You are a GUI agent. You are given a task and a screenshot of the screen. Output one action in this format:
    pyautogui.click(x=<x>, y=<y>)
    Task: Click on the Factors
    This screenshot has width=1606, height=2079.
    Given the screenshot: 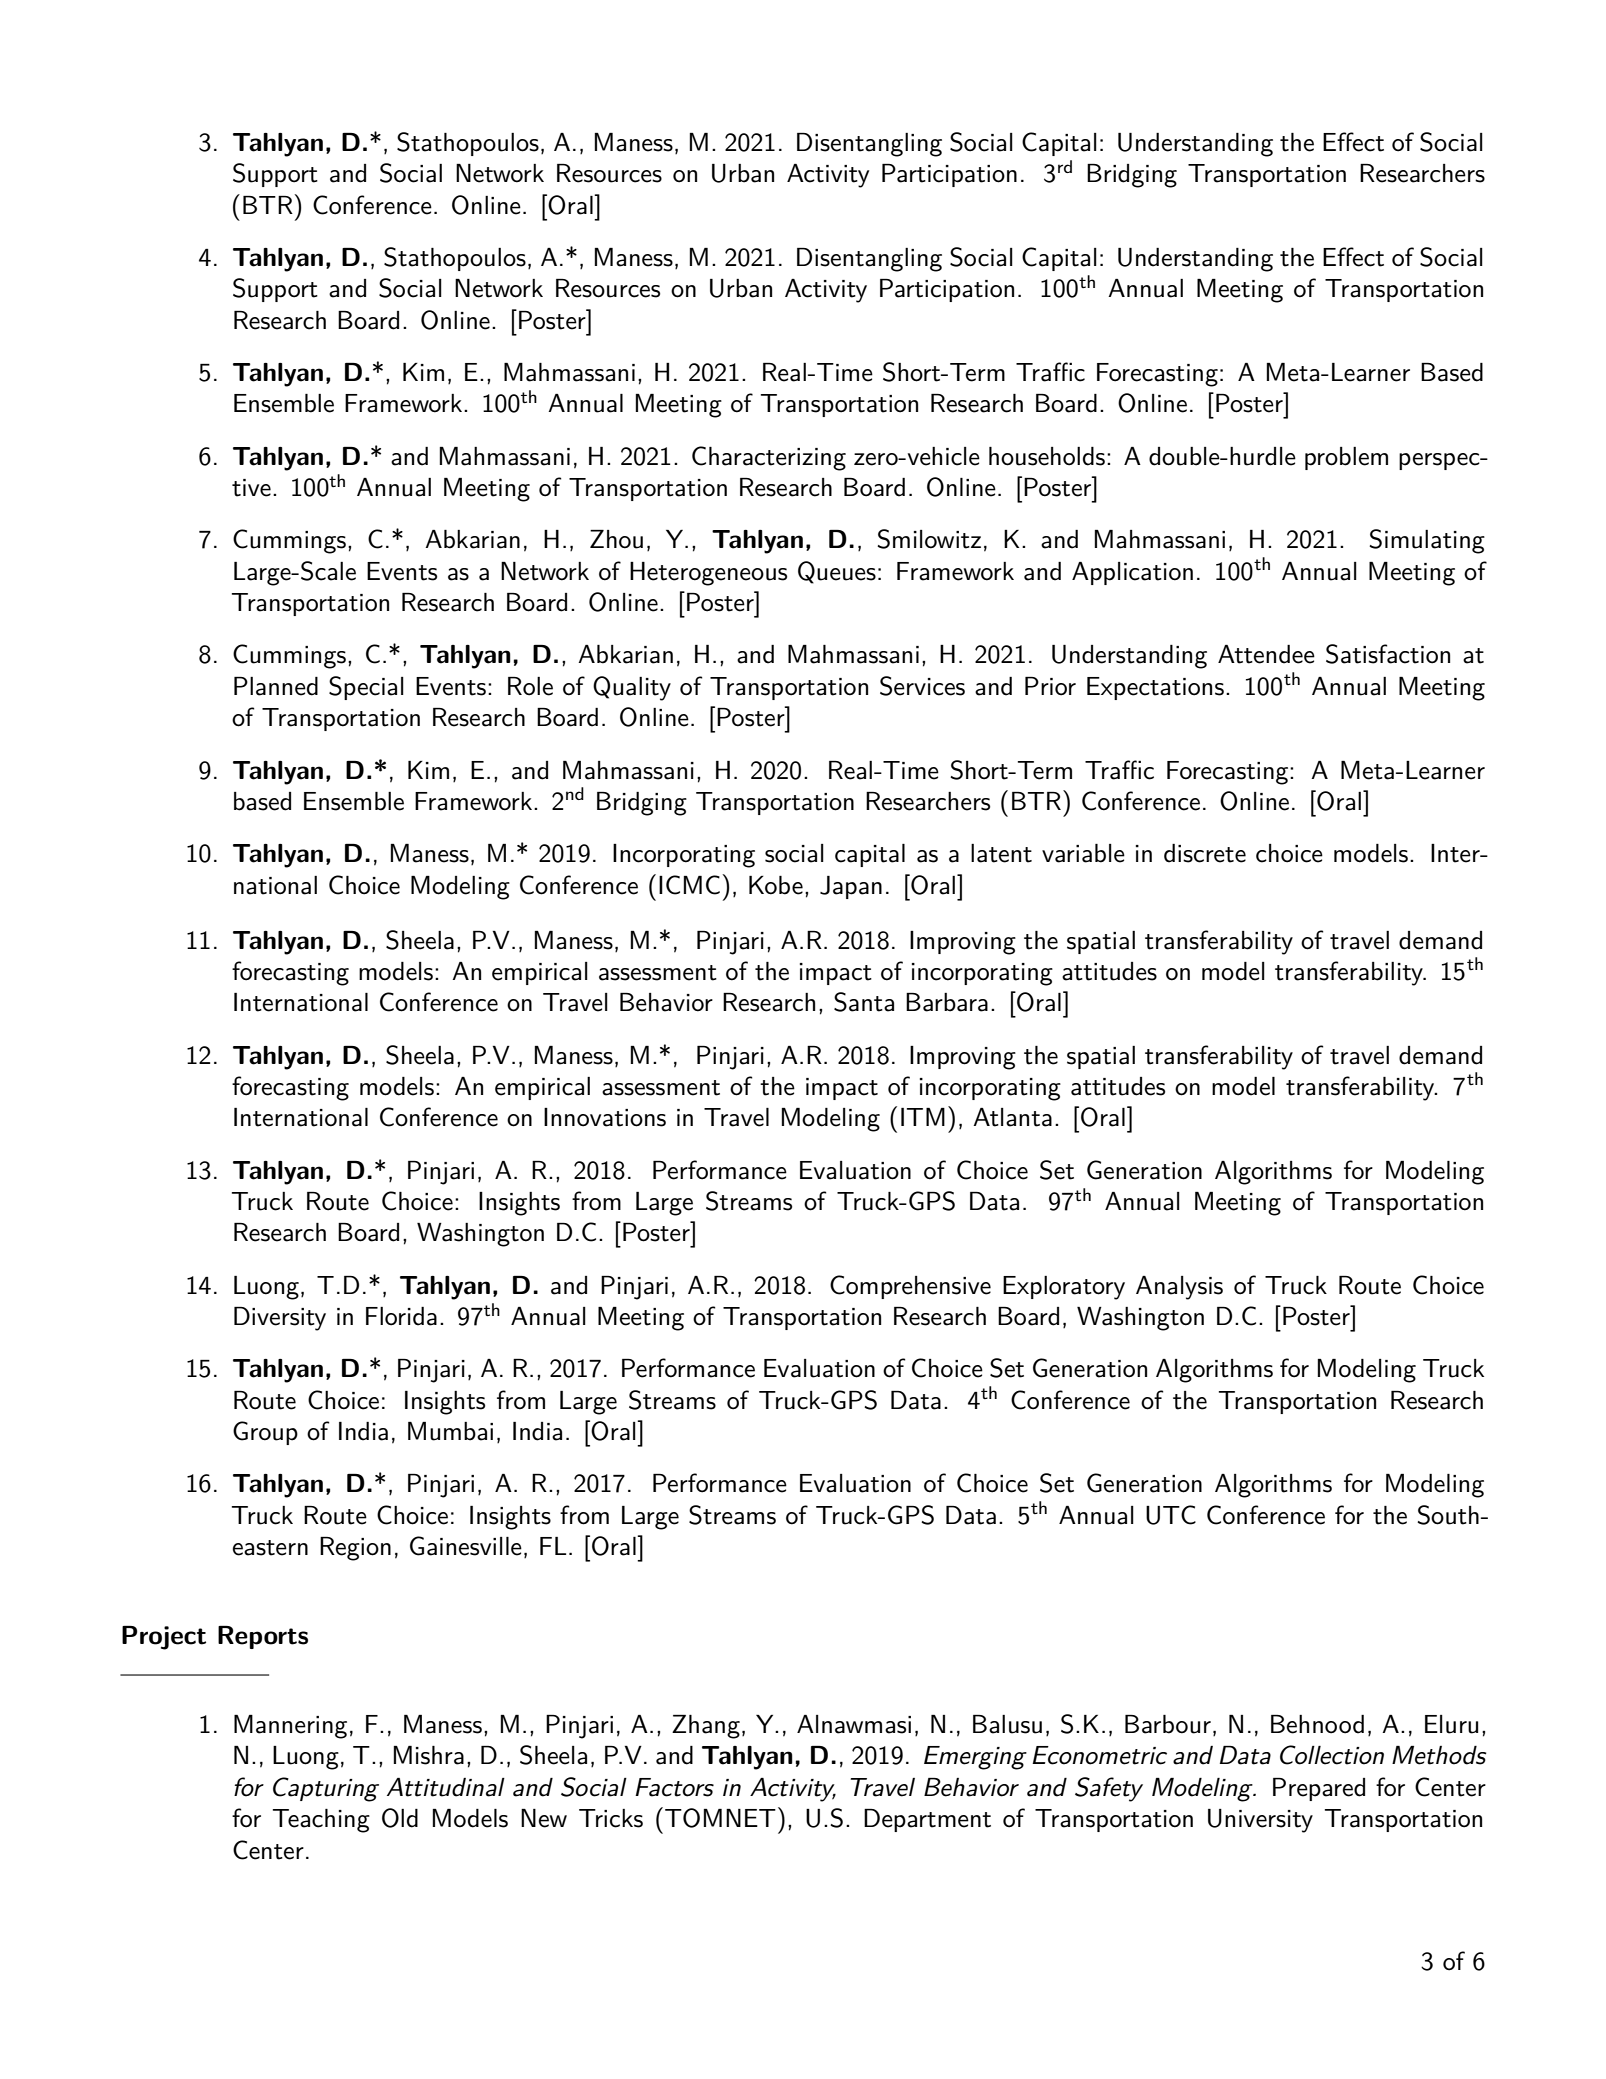 What is the action you would take?
    pyautogui.click(x=674, y=1787)
